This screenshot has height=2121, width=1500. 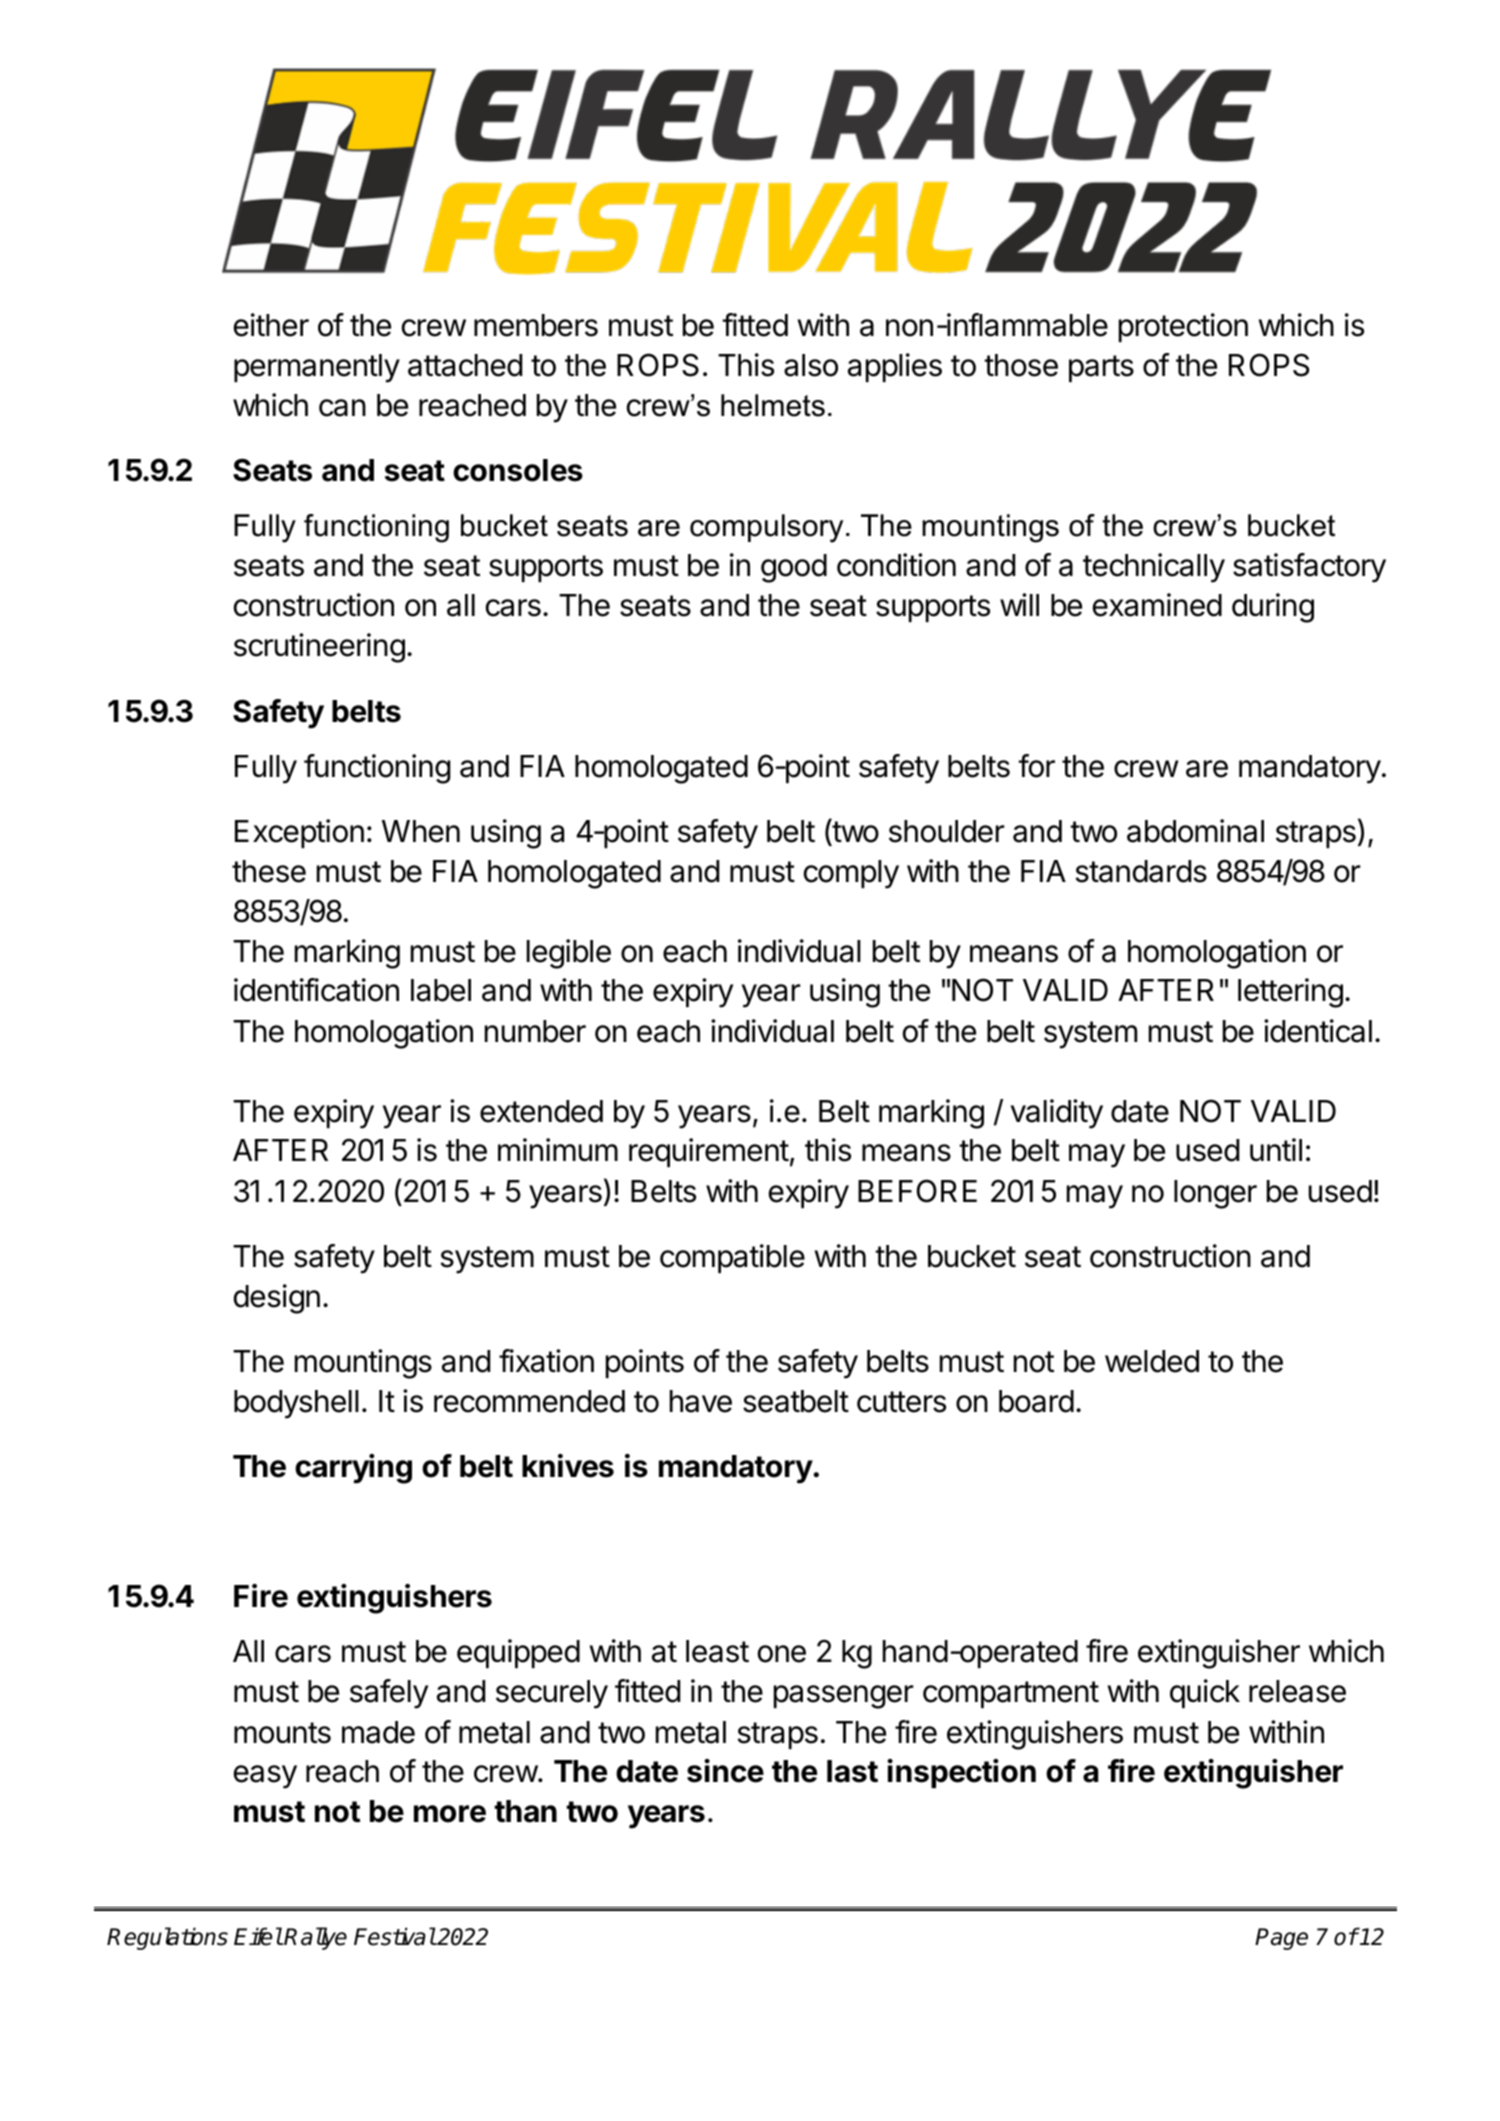 What do you see at coordinates (725, 1771) in the screenshot?
I see `since` at bounding box center [725, 1771].
